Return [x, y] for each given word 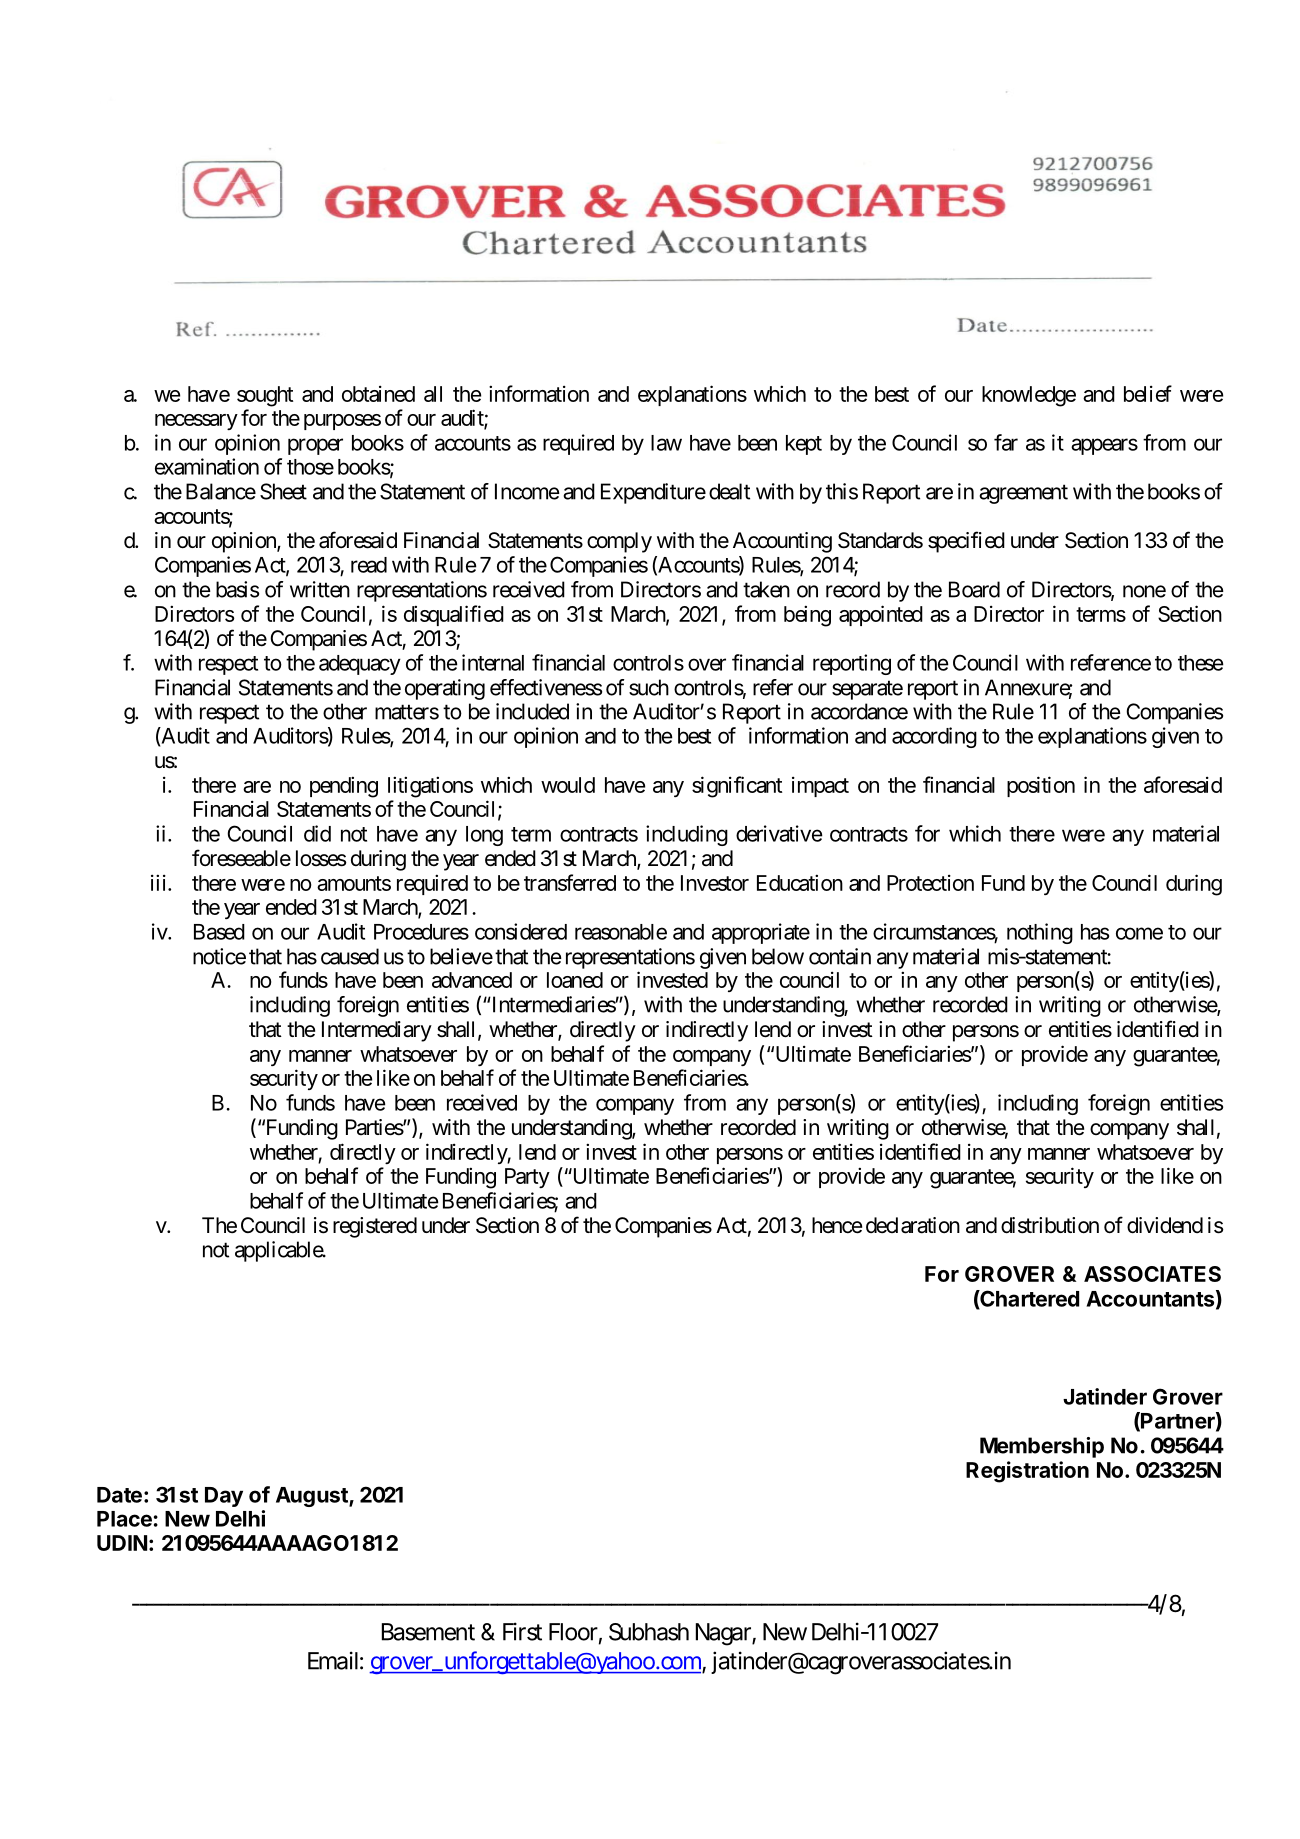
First [522, 1631]
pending [344, 787]
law [666, 443]
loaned [575, 980]
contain [840, 956]
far [1006, 442]
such [649, 687]
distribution [1050, 1225]
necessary [196, 422]
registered [375, 1227]
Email [333, 1660]
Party [527, 1178]
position [1041, 786]
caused [350, 956]
